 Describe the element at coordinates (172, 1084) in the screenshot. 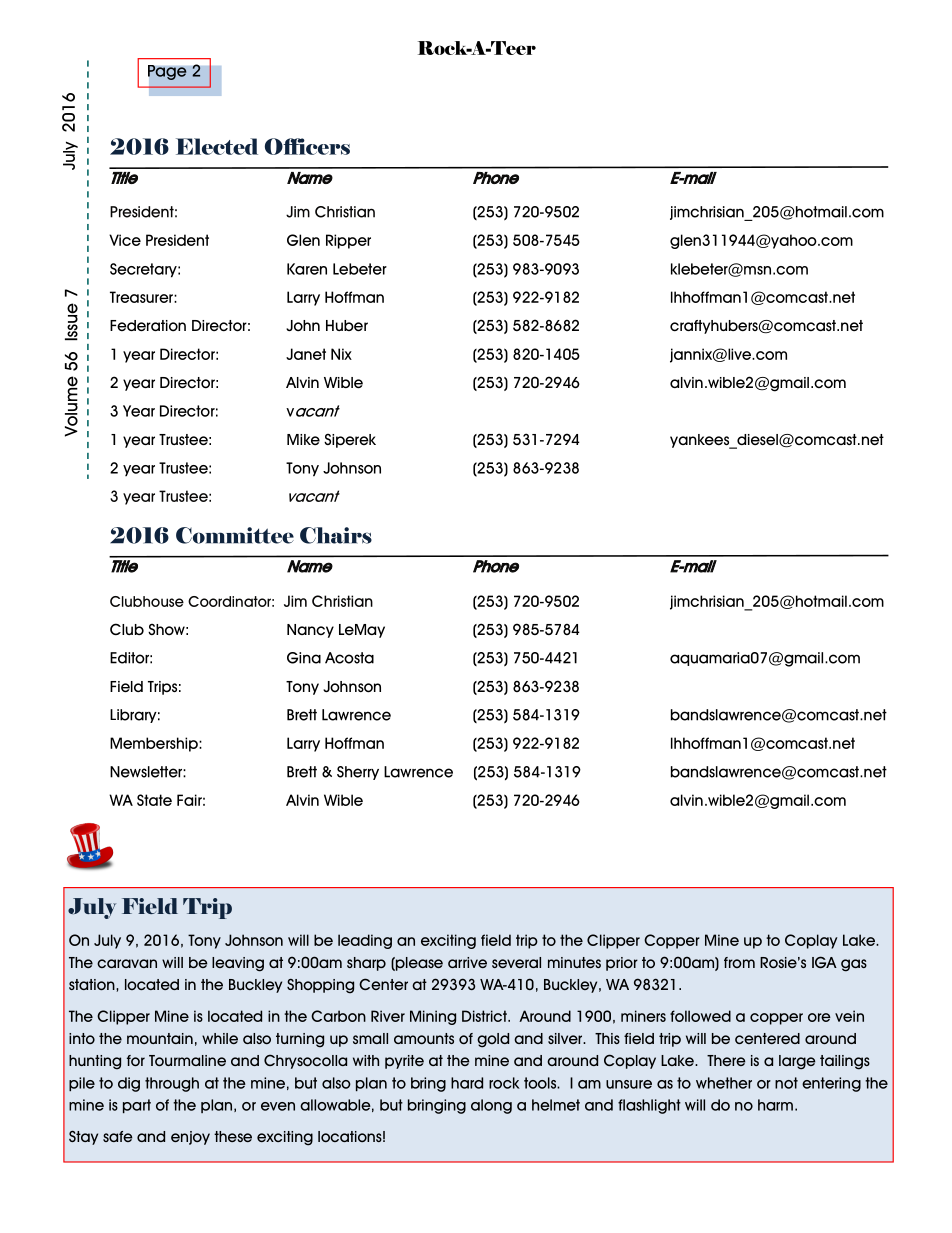

I see `through` at that location.
